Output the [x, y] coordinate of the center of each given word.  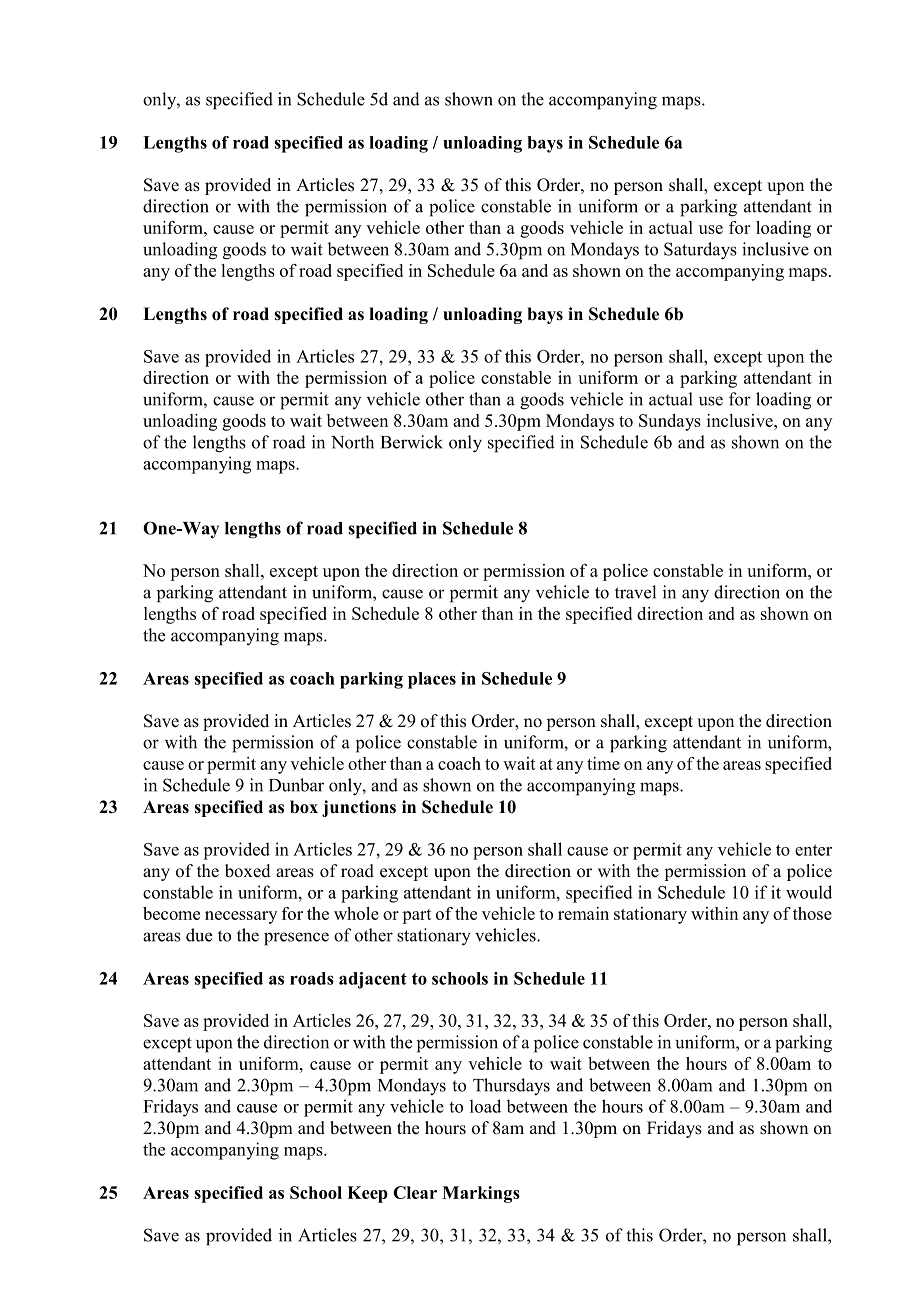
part [417, 916]
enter [813, 850]
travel [635, 592]
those [812, 913]
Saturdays [700, 251]
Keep [367, 1194]
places [432, 680]
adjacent [373, 980]
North [352, 442]
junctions [359, 808]
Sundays [670, 422]
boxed [248, 871]
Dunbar [296, 785]
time [603, 763]
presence [296, 939]
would [809, 892]
